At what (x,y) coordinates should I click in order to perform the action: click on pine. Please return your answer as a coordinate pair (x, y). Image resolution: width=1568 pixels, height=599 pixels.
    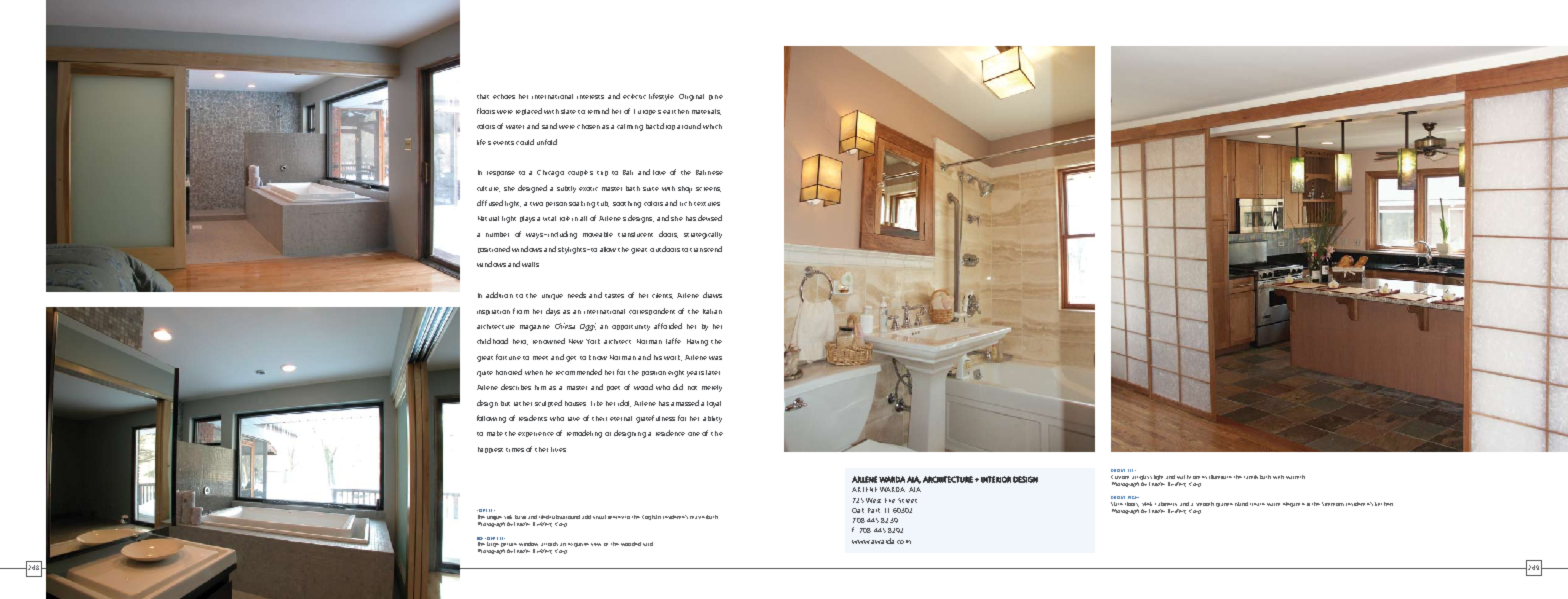
    Looking at the image, I should click on (716, 97).
